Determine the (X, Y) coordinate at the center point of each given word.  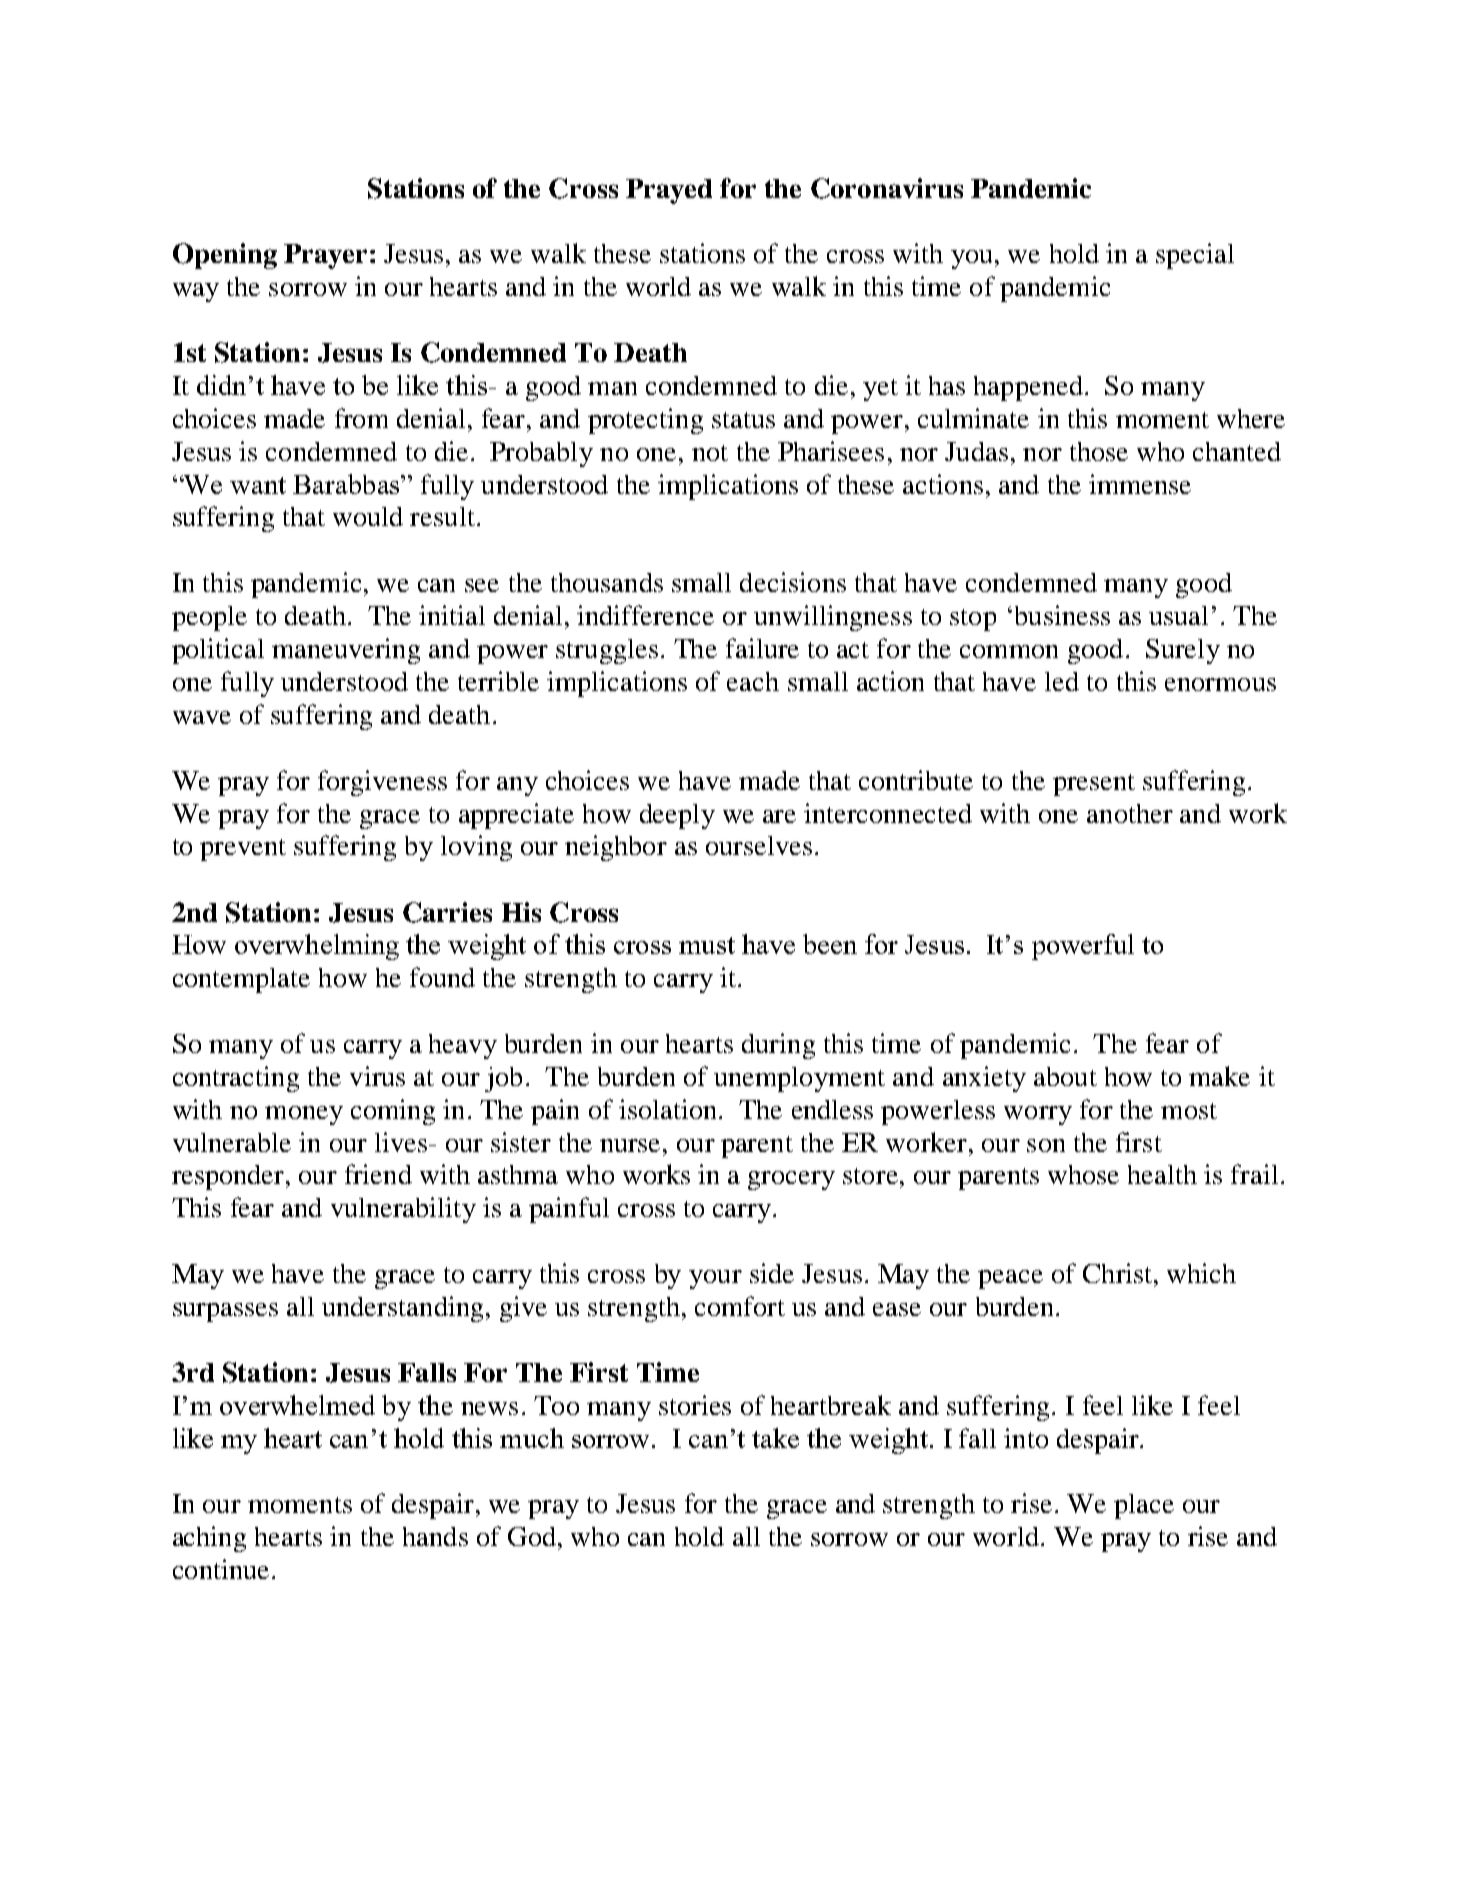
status (743, 420)
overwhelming (317, 947)
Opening (225, 256)
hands (435, 1536)
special (1195, 256)
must (707, 945)
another (1130, 813)
